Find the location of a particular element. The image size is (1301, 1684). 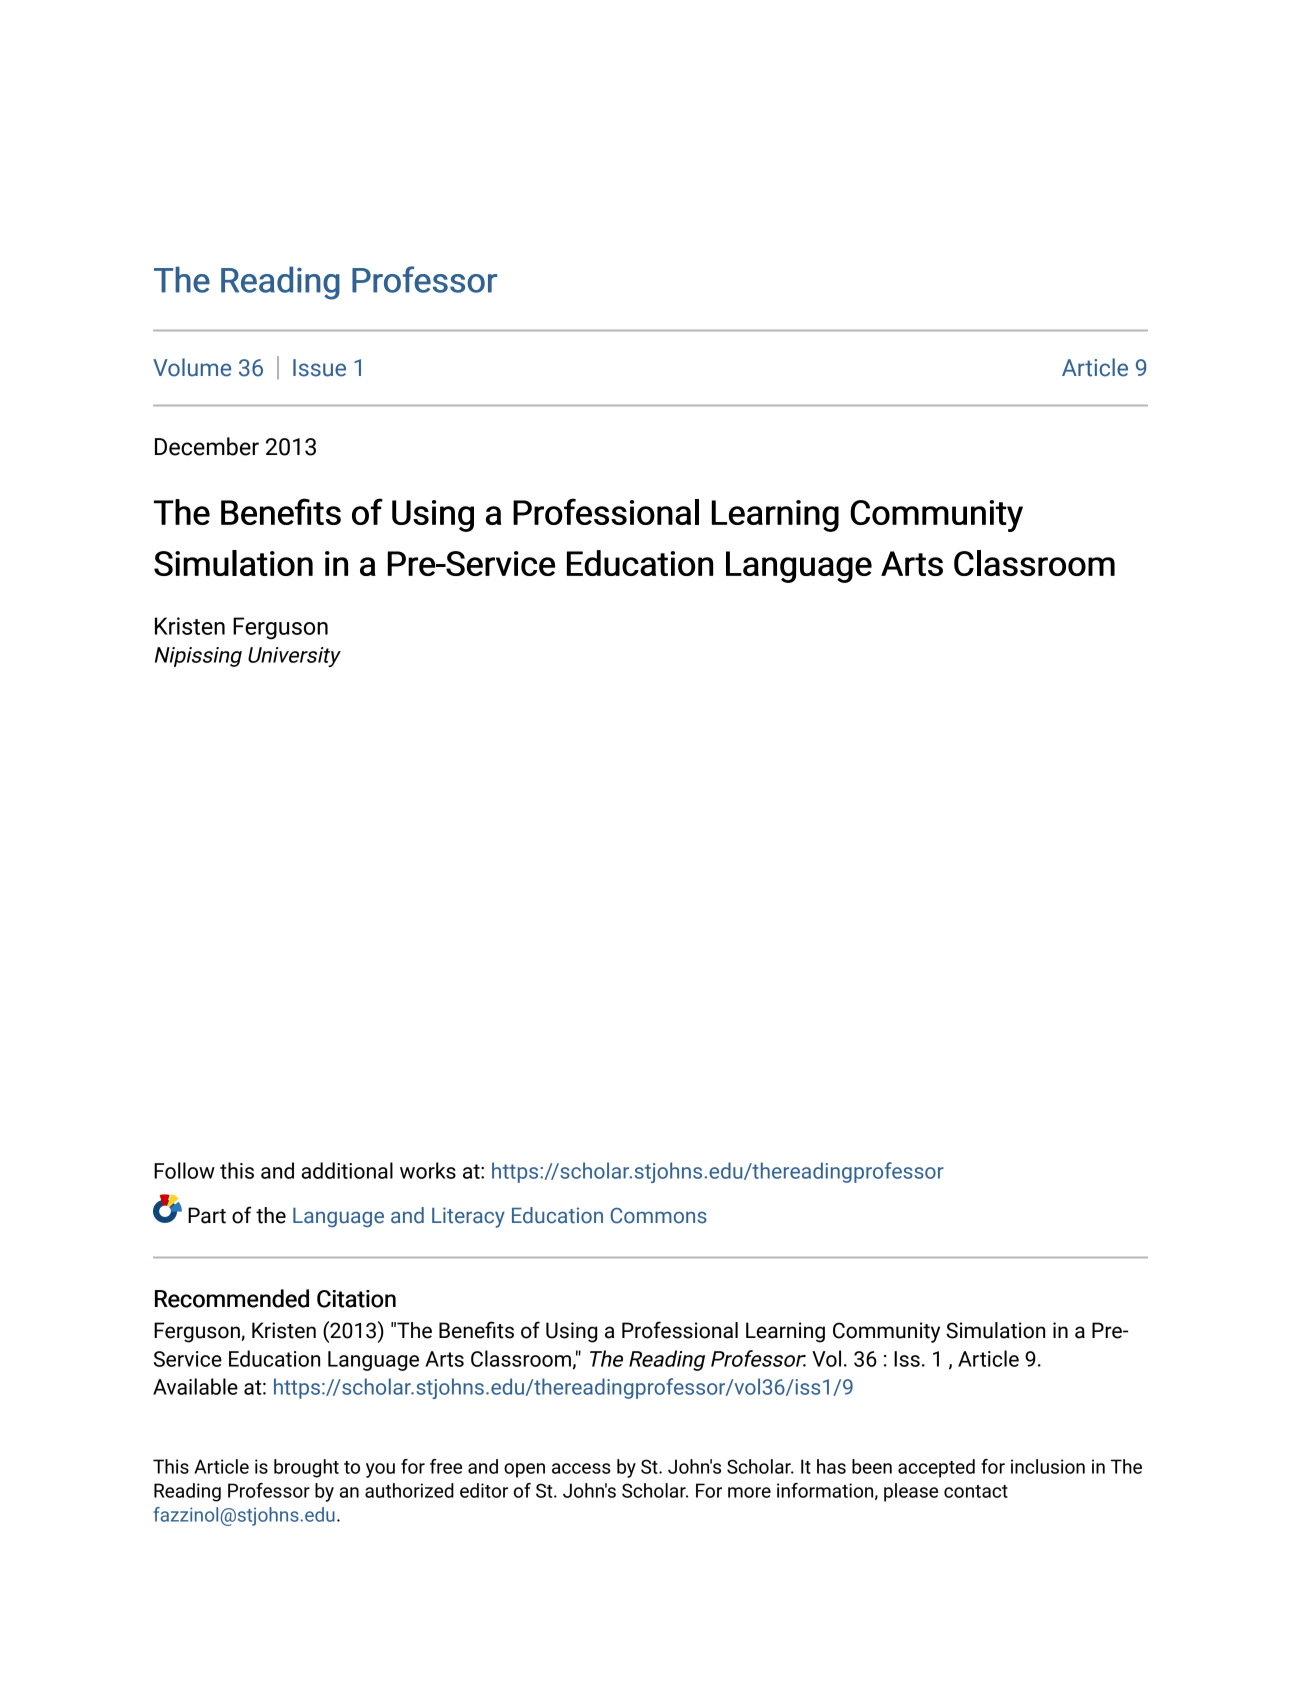

December is located at coordinates (207, 446).
